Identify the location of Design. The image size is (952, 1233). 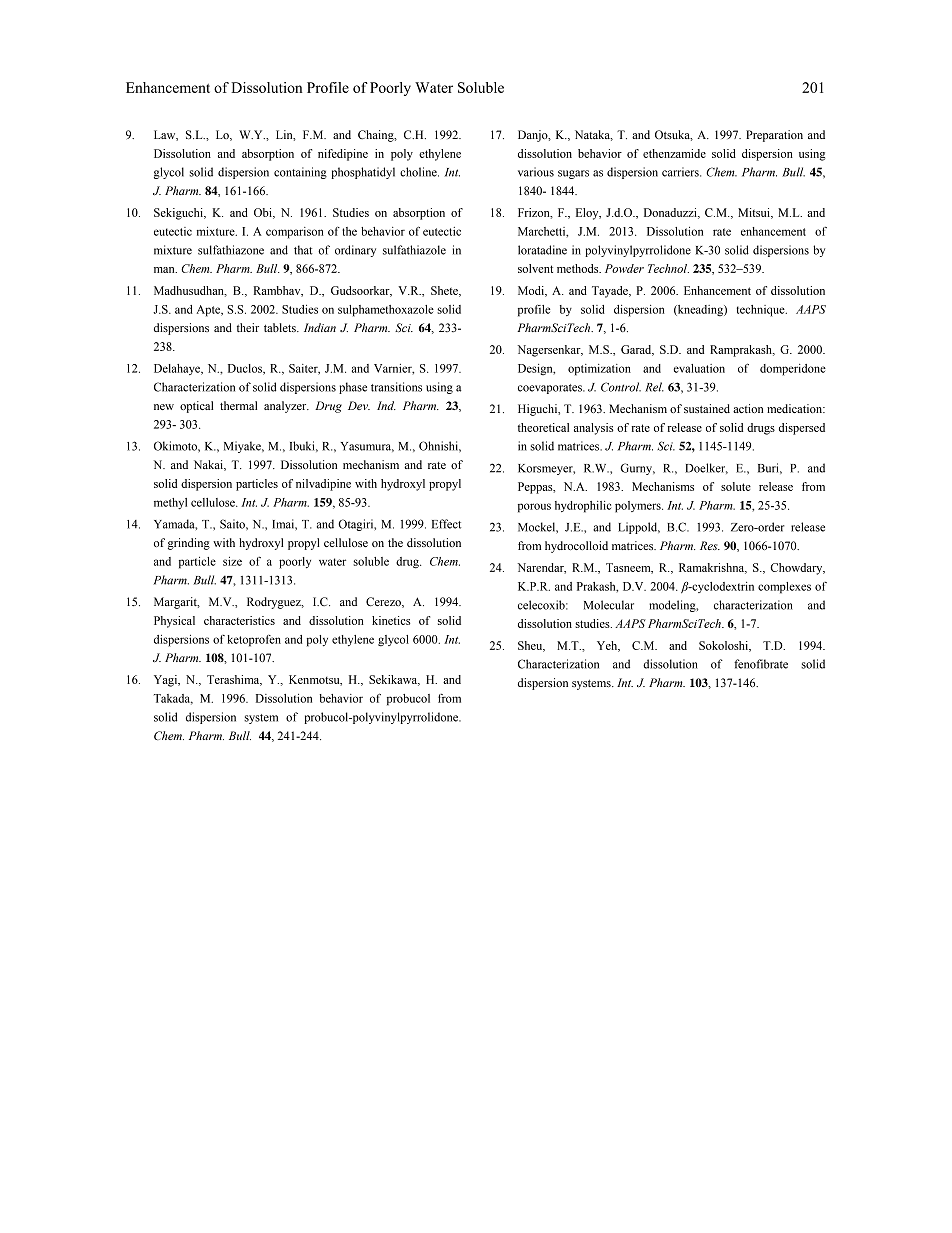
(536, 369).
